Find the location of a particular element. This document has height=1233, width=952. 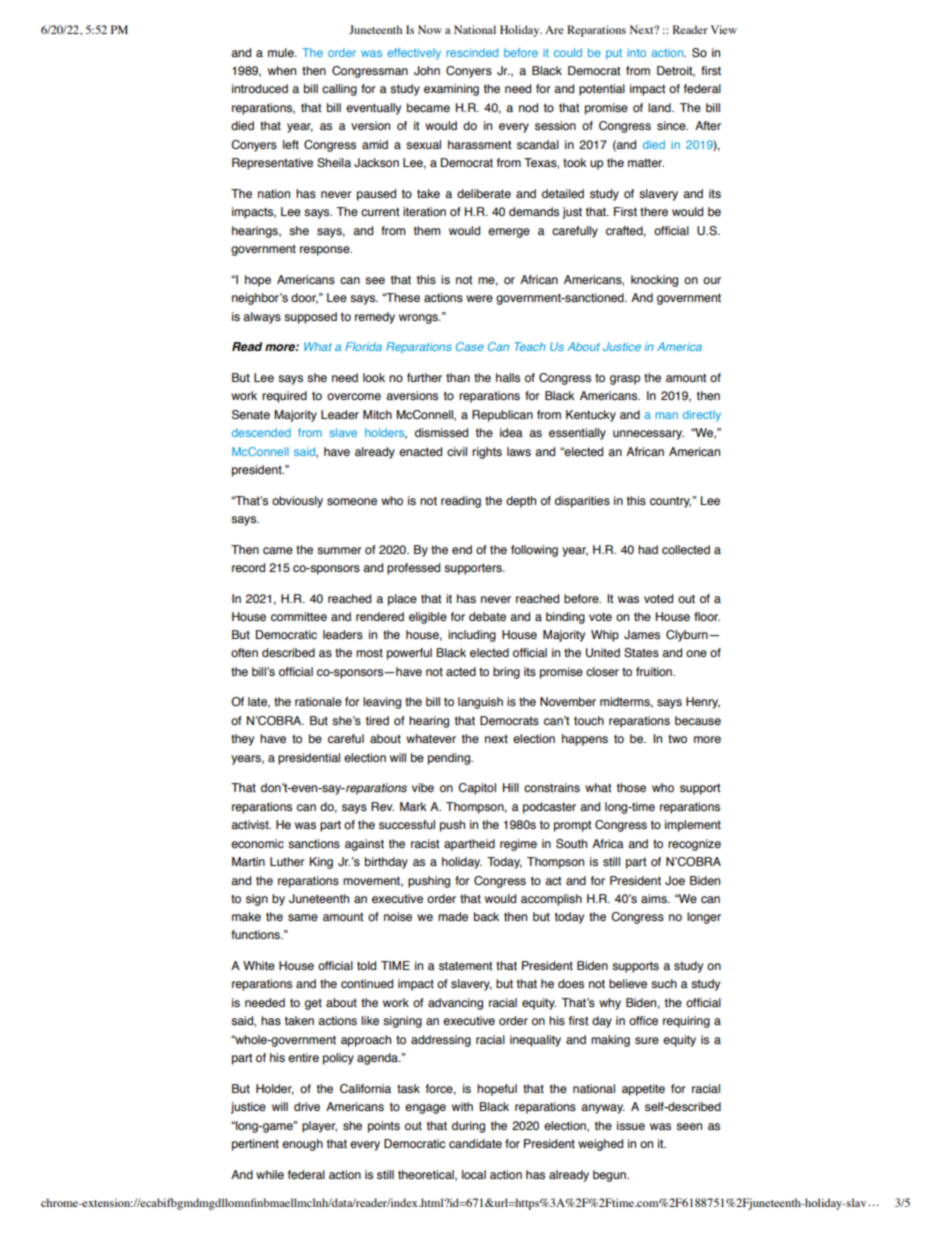

James is located at coordinates (642, 635).
